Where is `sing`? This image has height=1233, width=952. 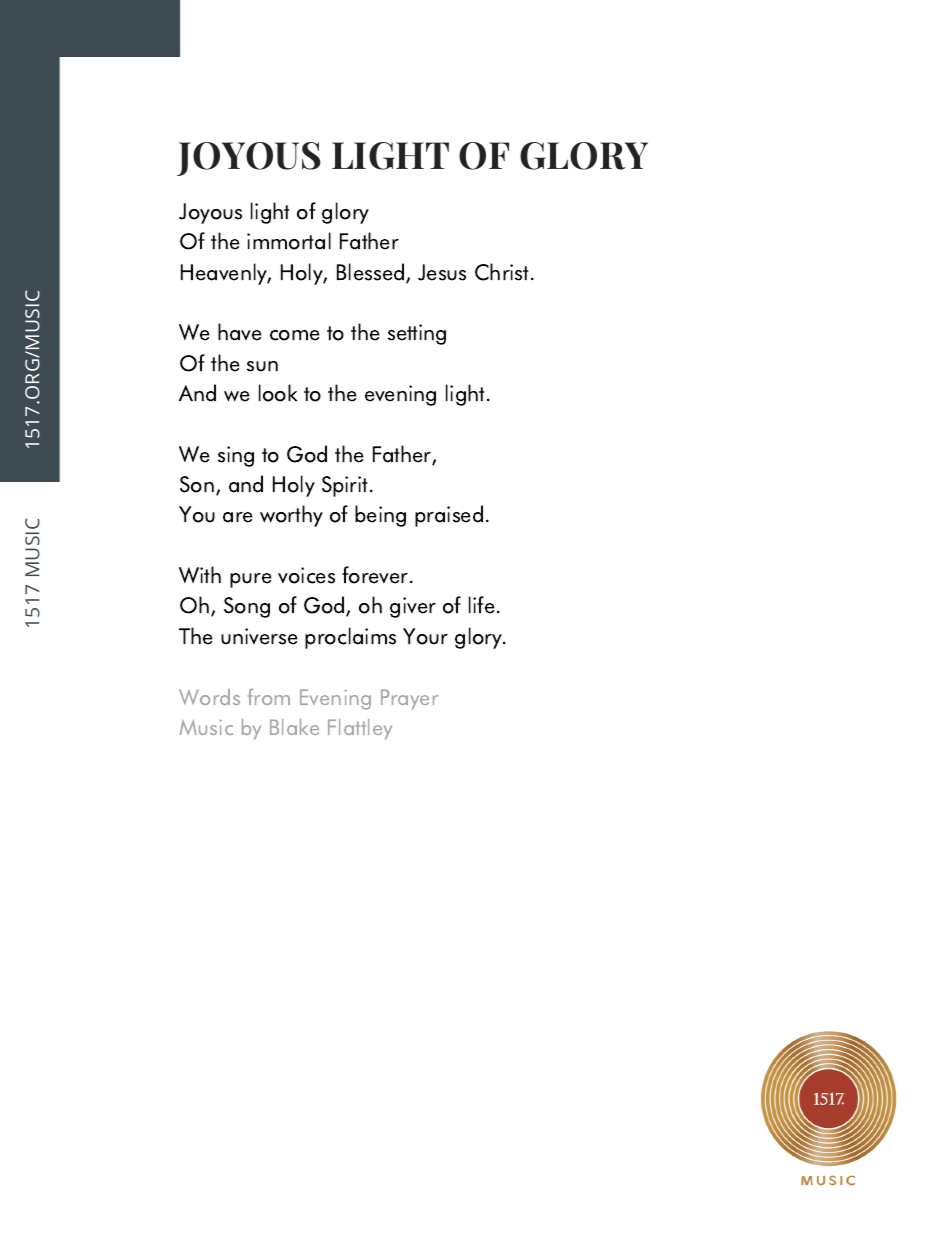
sing is located at coordinates (236, 456).
